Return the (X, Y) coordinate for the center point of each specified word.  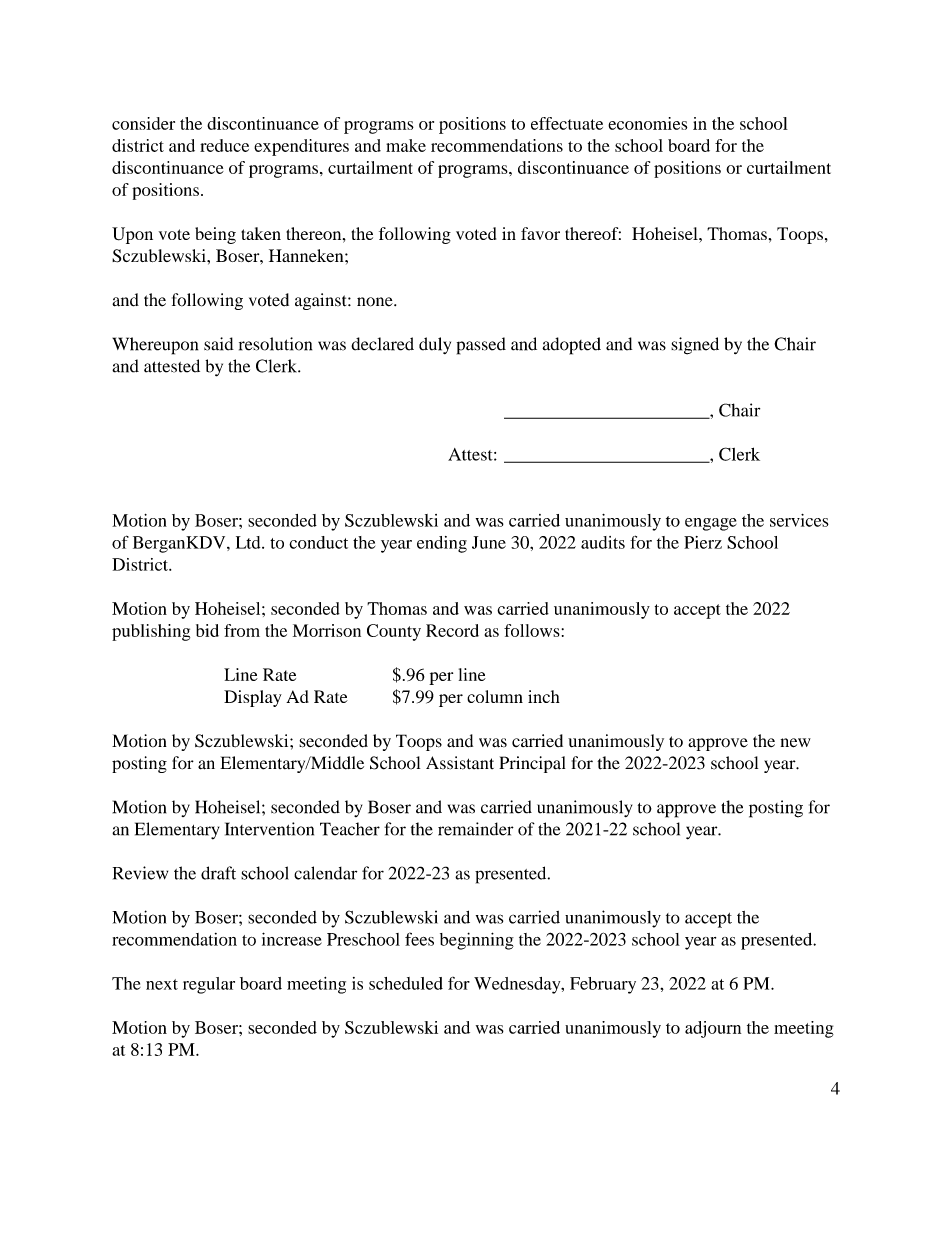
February (603, 985)
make (406, 145)
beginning (477, 941)
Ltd (249, 542)
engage (711, 524)
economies (647, 123)
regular (209, 985)
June (489, 542)
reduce (224, 145)
